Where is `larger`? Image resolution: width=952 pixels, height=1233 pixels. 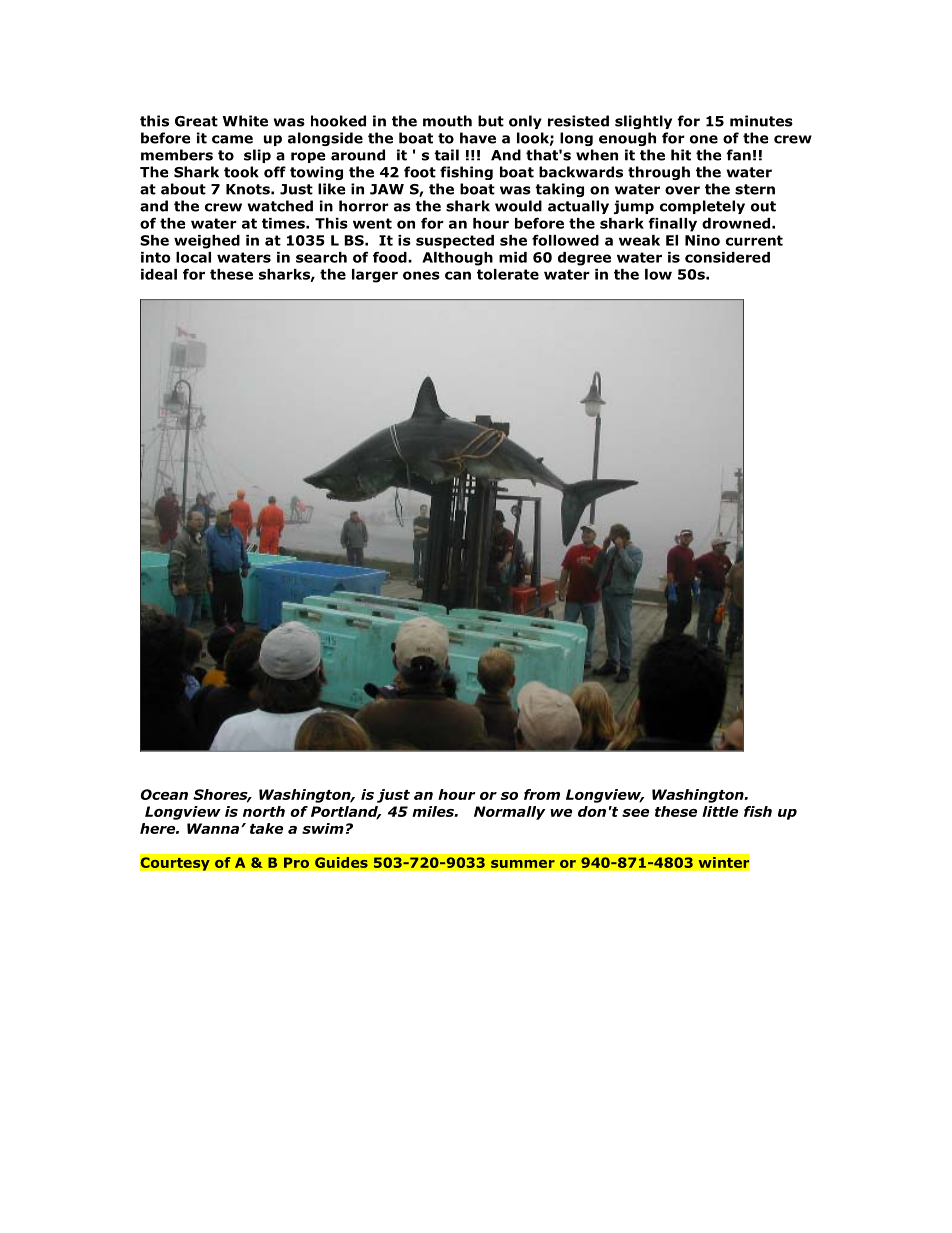 larger is located at coordinates (375, 276).
